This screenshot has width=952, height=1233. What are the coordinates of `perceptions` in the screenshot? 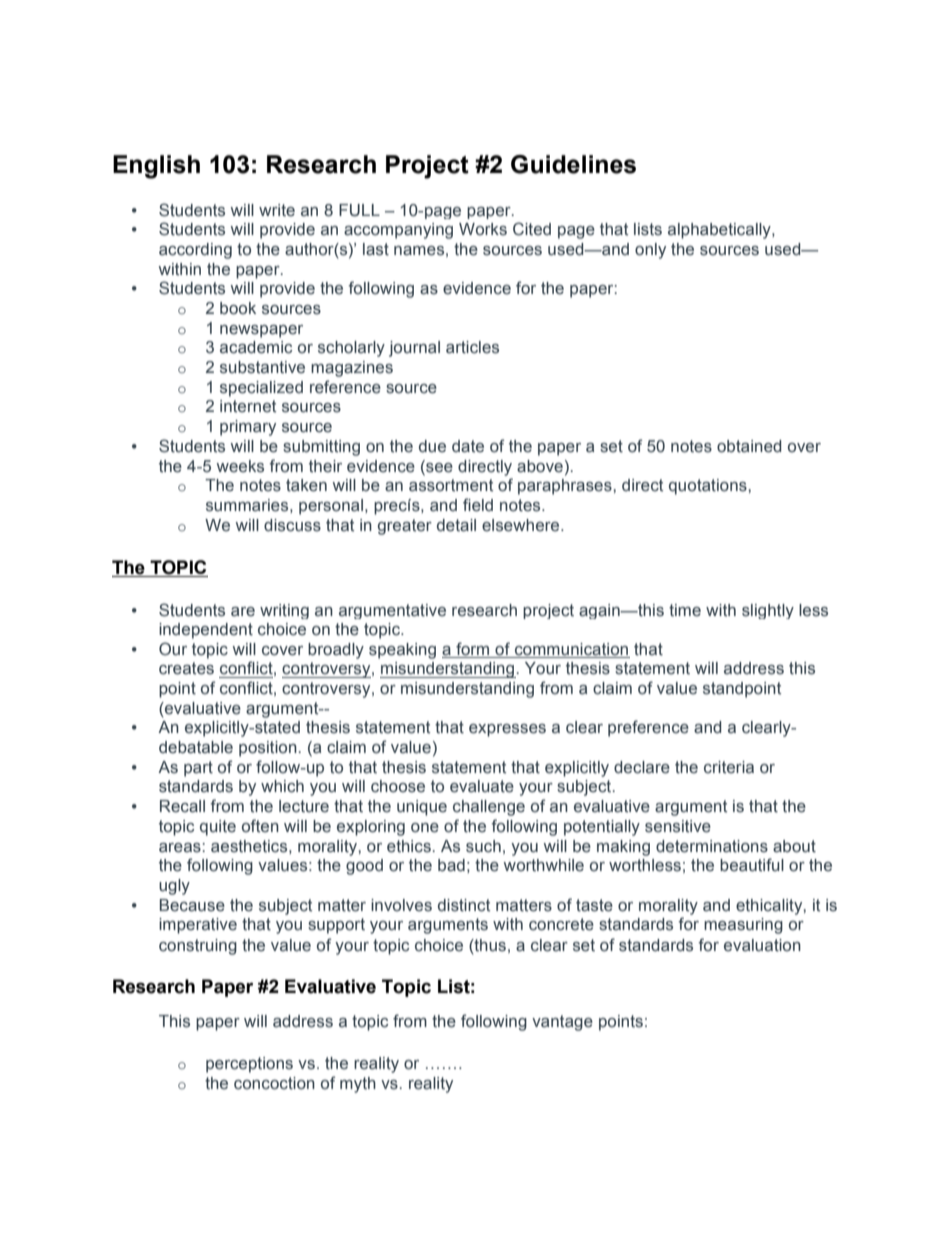 It's located at (249, 1065).
